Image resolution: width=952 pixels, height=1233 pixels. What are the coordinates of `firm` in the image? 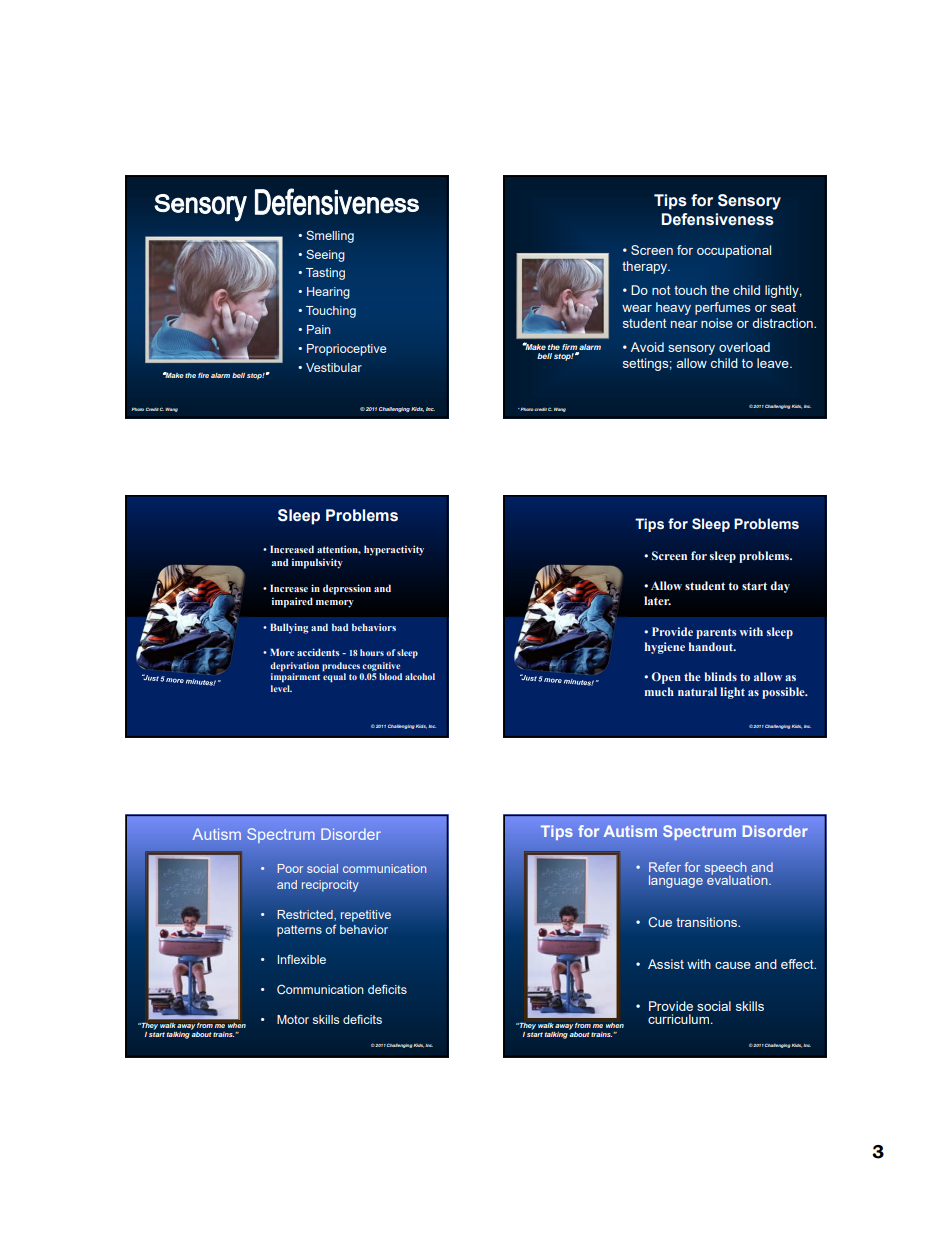 It's located at (569, 347).
